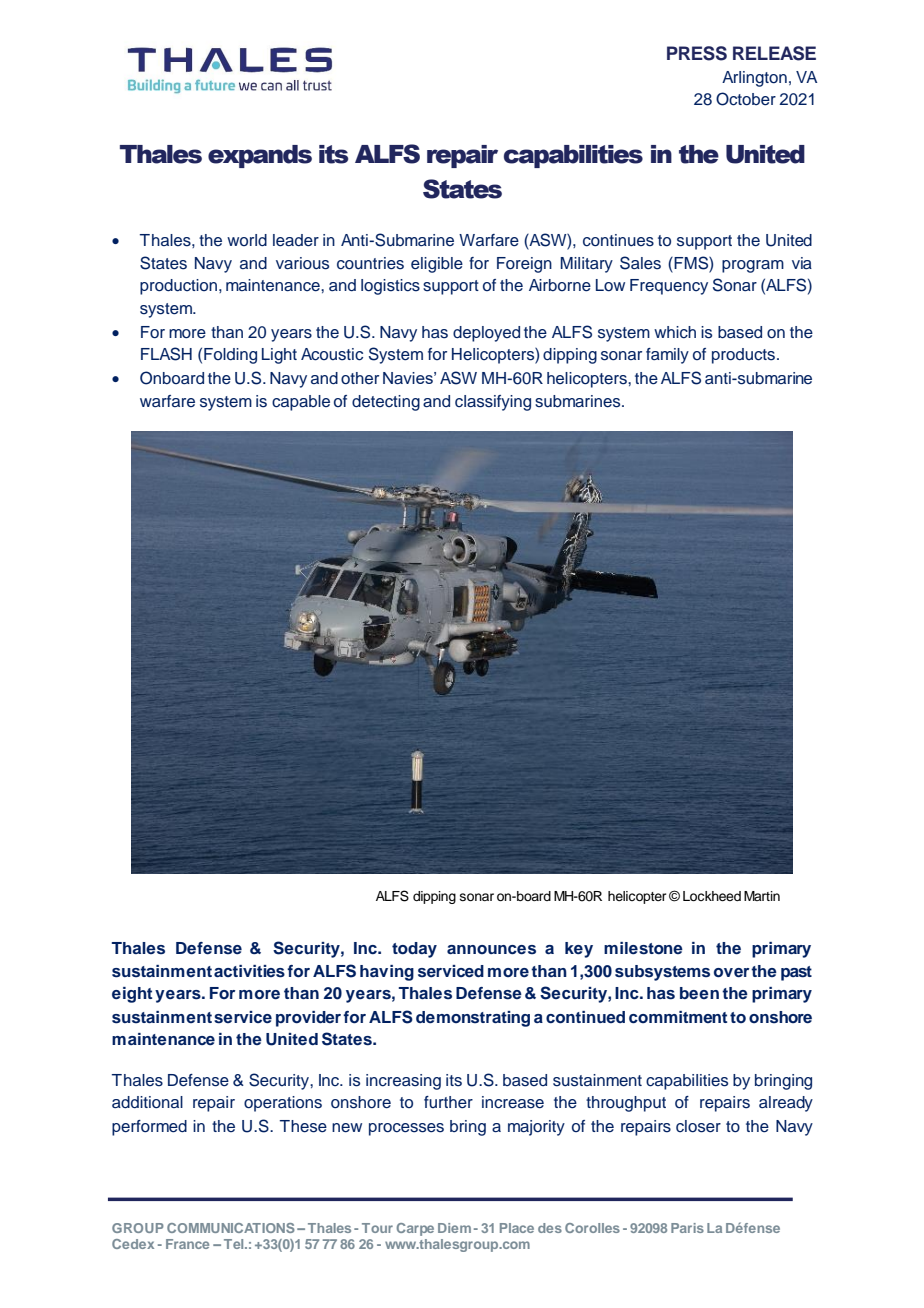  Describe the element at coordinates (743, 356) in the image. I see `products` at that location.
